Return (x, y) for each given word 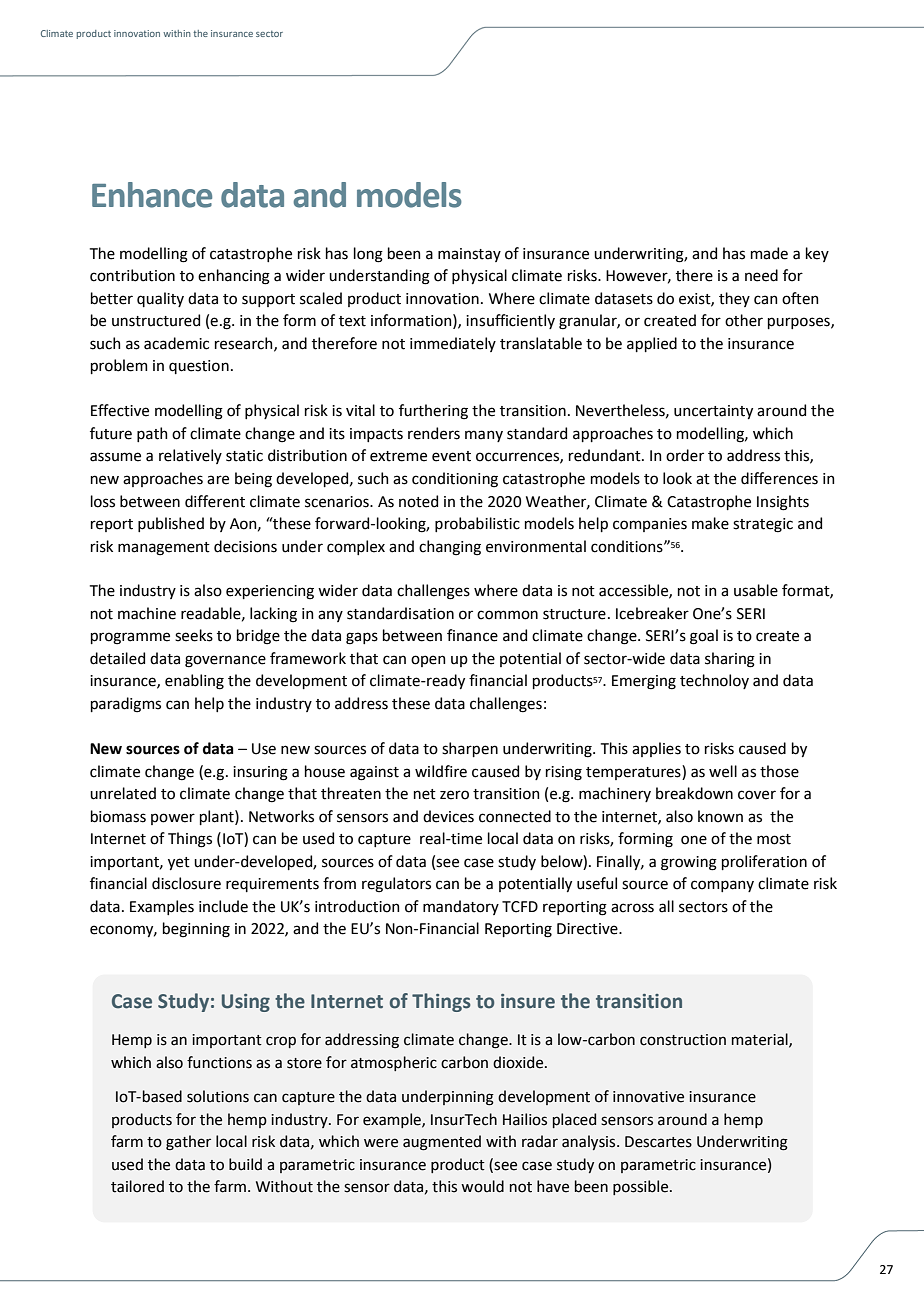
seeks (194, 635)
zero (454, 795)
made (769, 253)
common (507, 615)
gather (188, 1143)
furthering (433, 412)
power (173, 819)
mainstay (469, 255)
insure (528, 1001)
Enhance (152, 195)
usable (756, 590)
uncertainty (713, 412)
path (152, 434)
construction (683, 1040)
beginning (196, 930)
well (723, 771)
